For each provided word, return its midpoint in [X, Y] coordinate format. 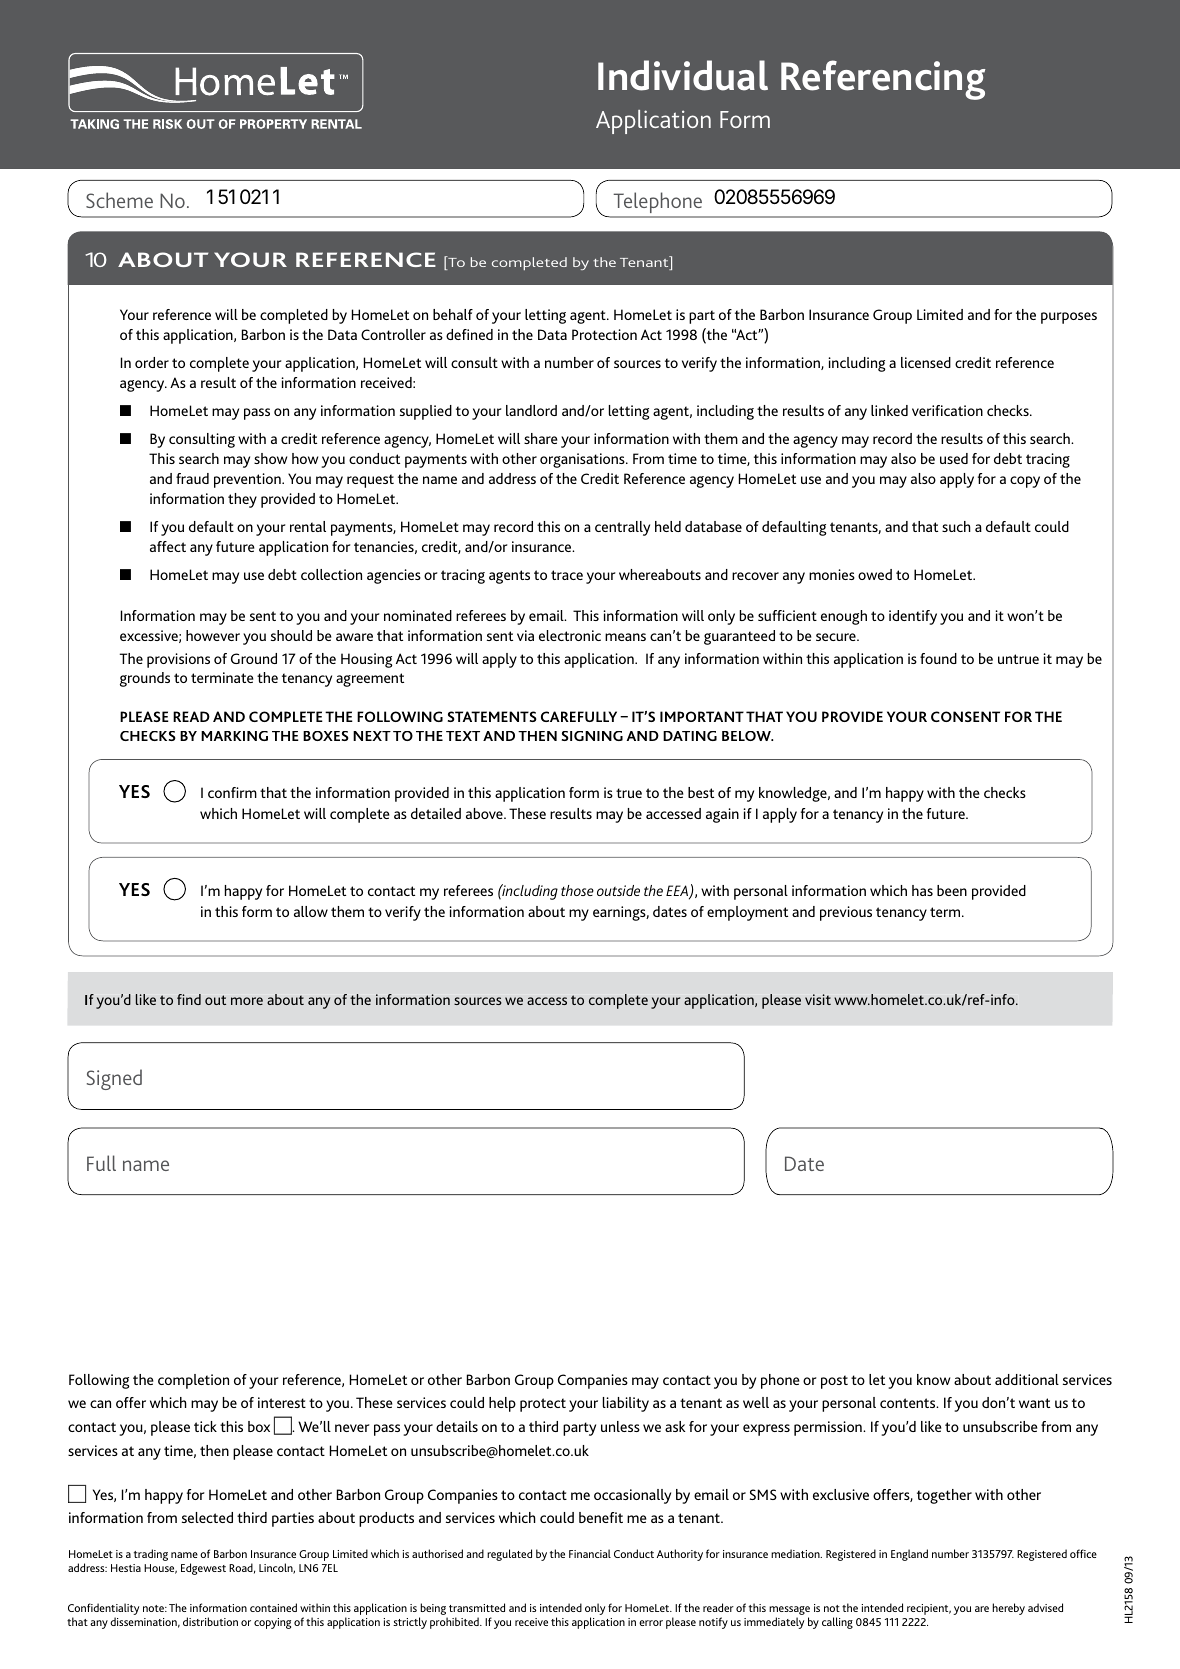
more [247, 1001]
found [938, 658]
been [952, 890]
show [270, 458]
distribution [210, 1621]
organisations [583, 460]
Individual [683, 75]
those [577, 890]
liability [626, 1404]
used [954, 458]
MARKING [234, 736]
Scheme [119, 200]
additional [1027, 1379]
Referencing [883, 80]
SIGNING [592, 736]
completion [193, 1381]
